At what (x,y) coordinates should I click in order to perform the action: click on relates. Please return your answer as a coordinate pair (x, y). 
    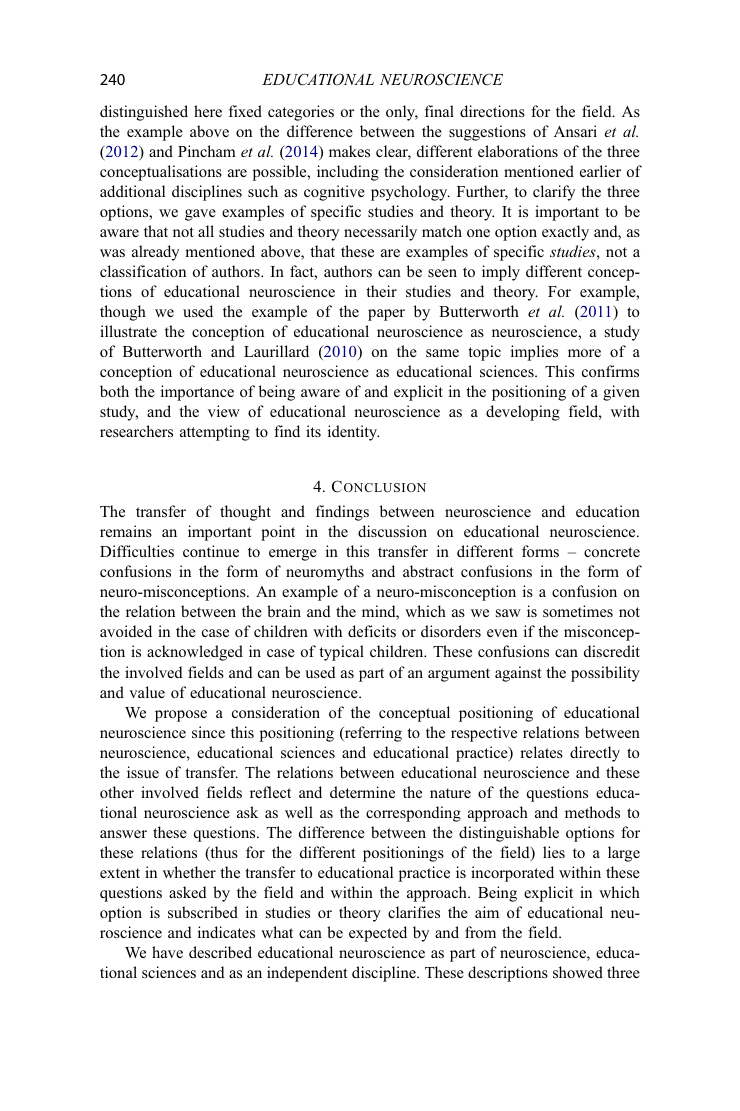
    Looking at the image, I should click on (541, 752).
